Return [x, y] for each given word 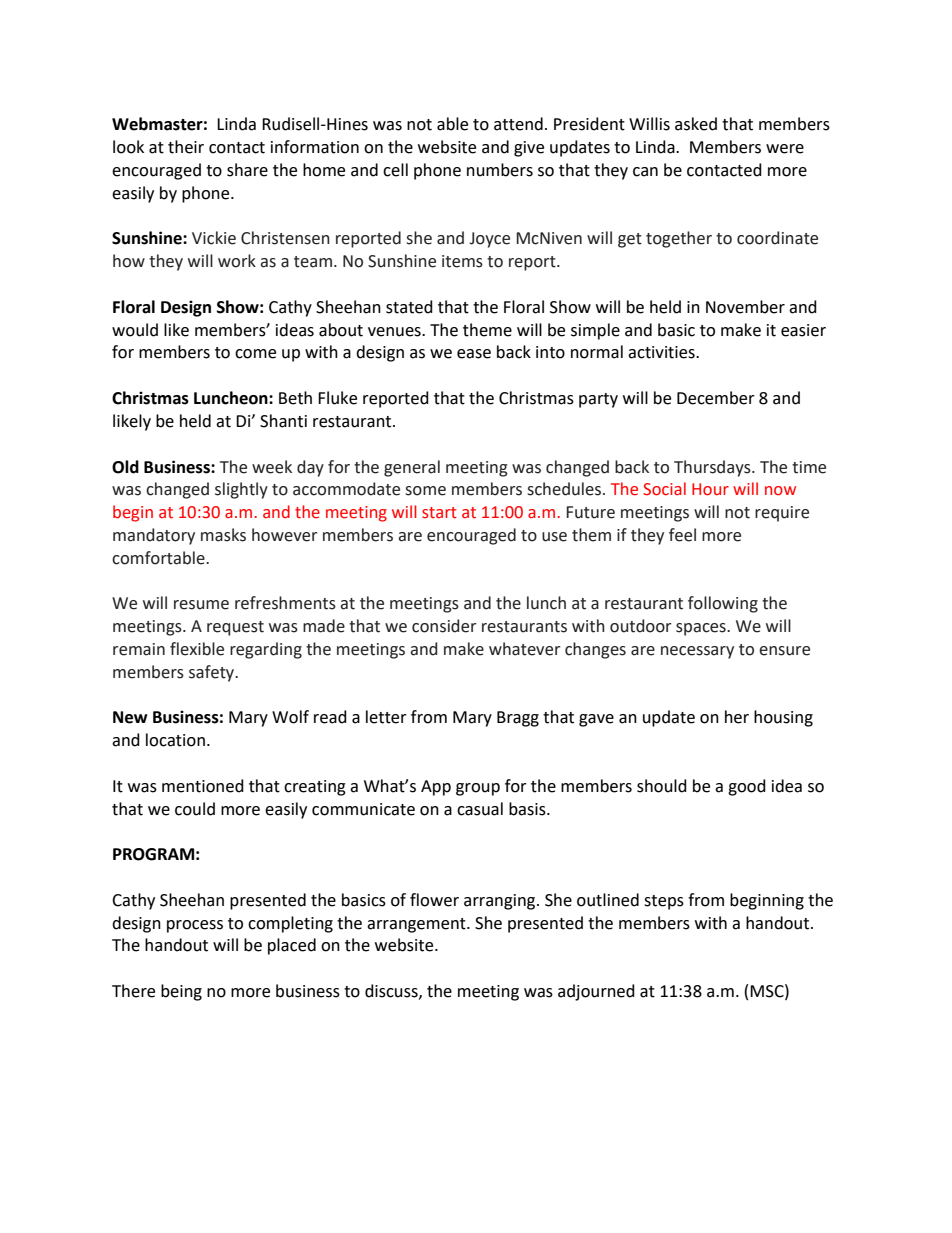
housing [783, 718]
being [181, 992]
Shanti [283, 421]
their [186, 147]
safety [213, 673]
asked [696, 124]
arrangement [417, 925]
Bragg [518, 719]
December [716, 398]
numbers [500, 170]
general [412, 468]
